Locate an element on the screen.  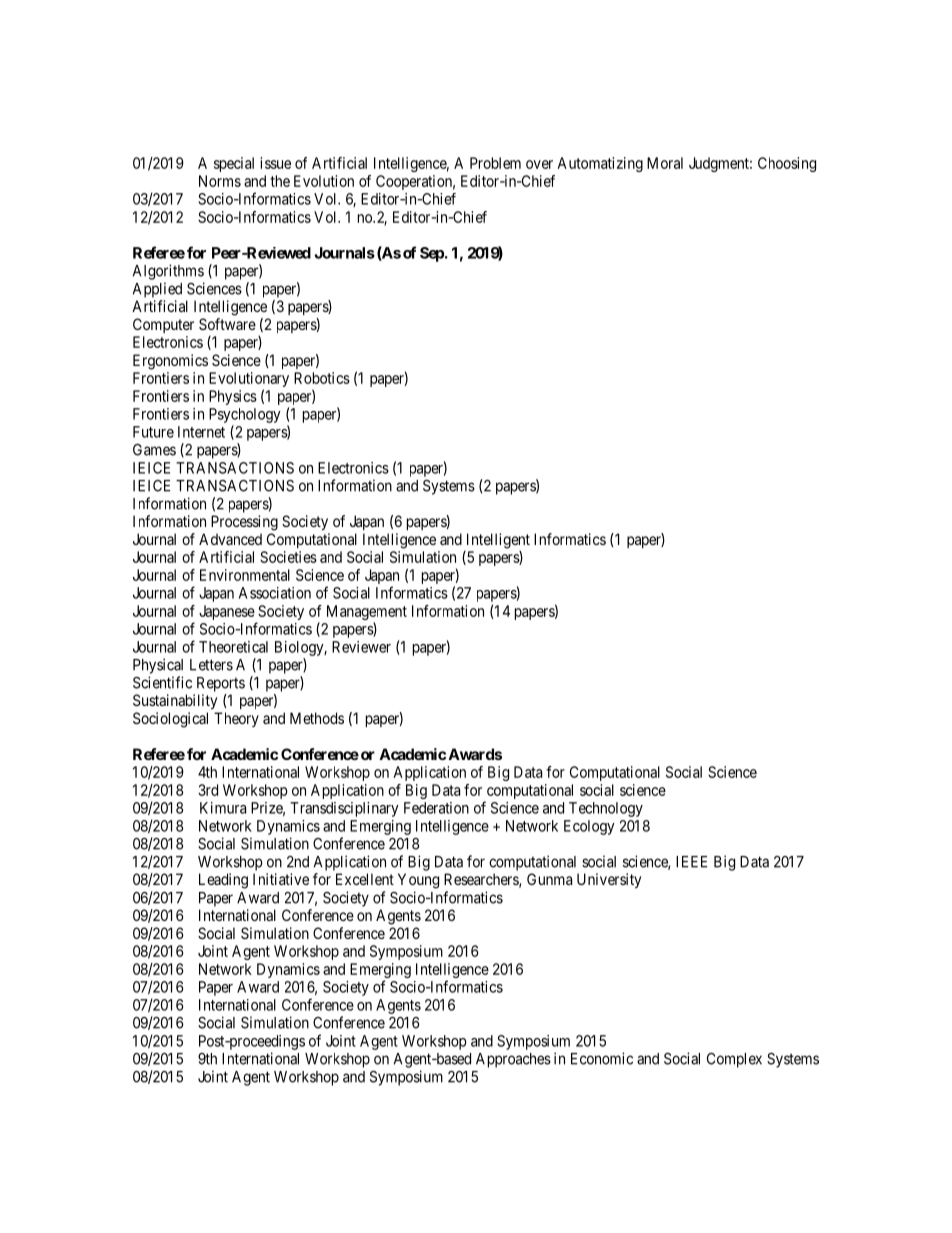
Theoretical is located at coordinates (233, 647).
